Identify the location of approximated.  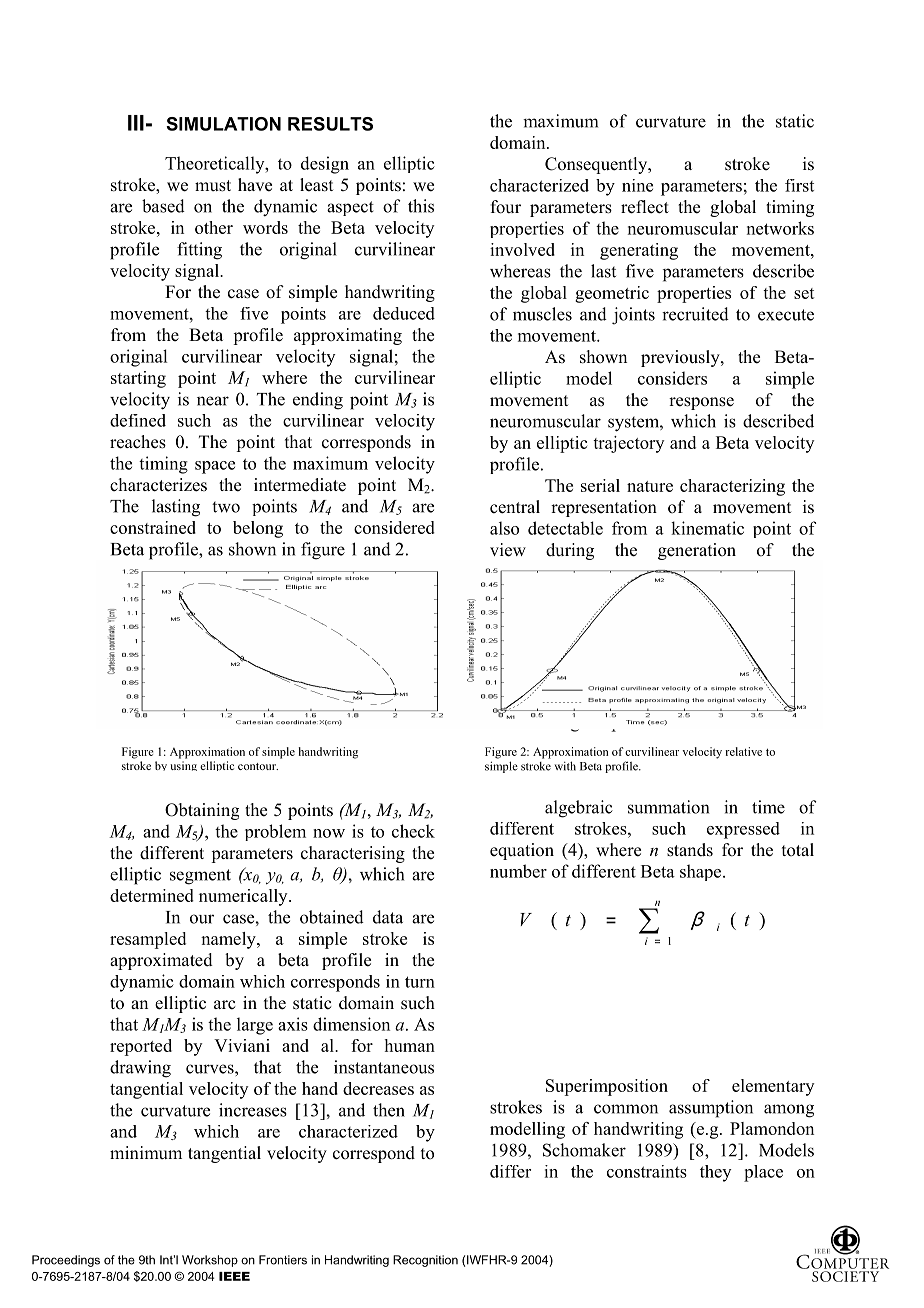
(161, 961).
